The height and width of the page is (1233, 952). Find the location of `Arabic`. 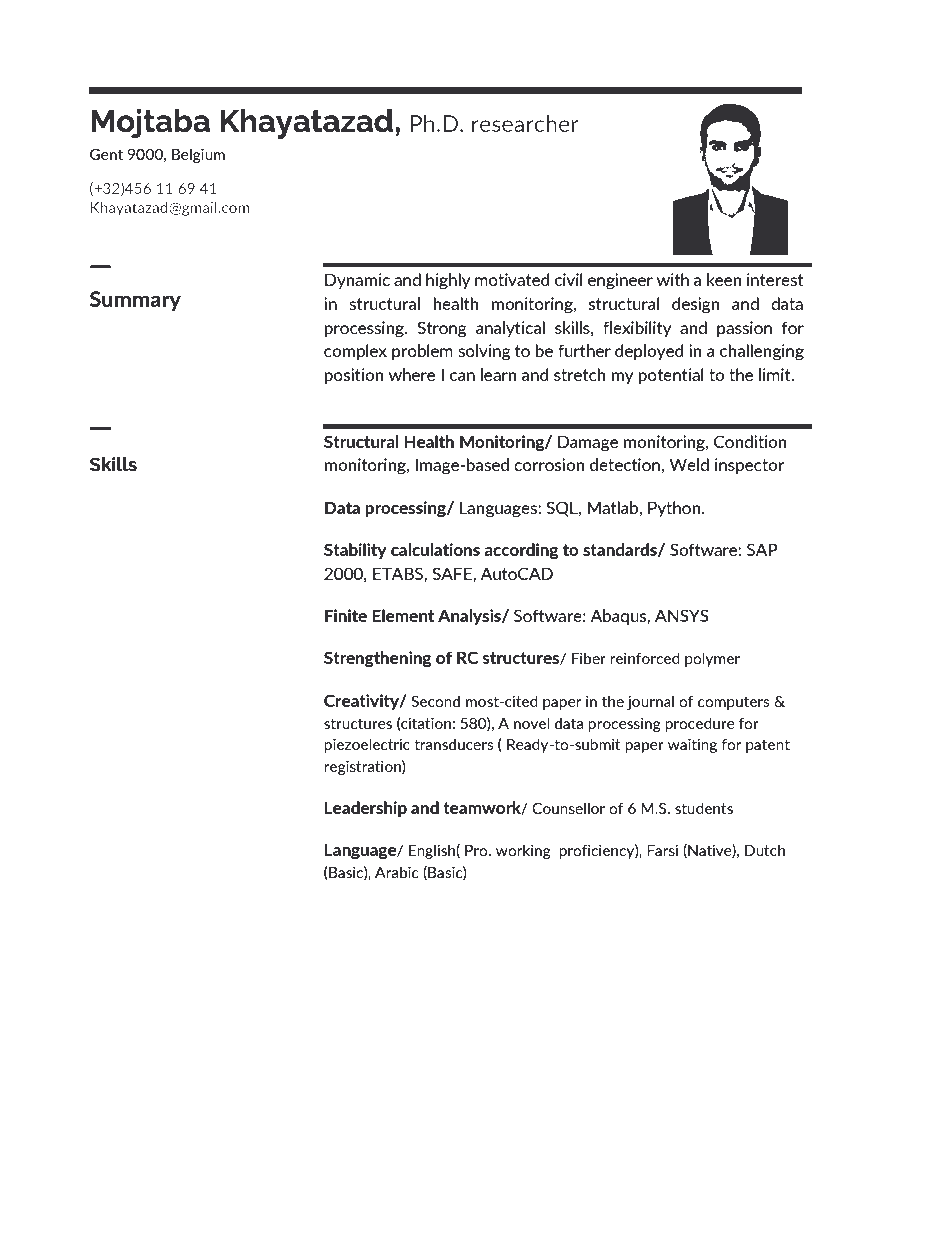

Arabic is located at coordinates (396, 872).
